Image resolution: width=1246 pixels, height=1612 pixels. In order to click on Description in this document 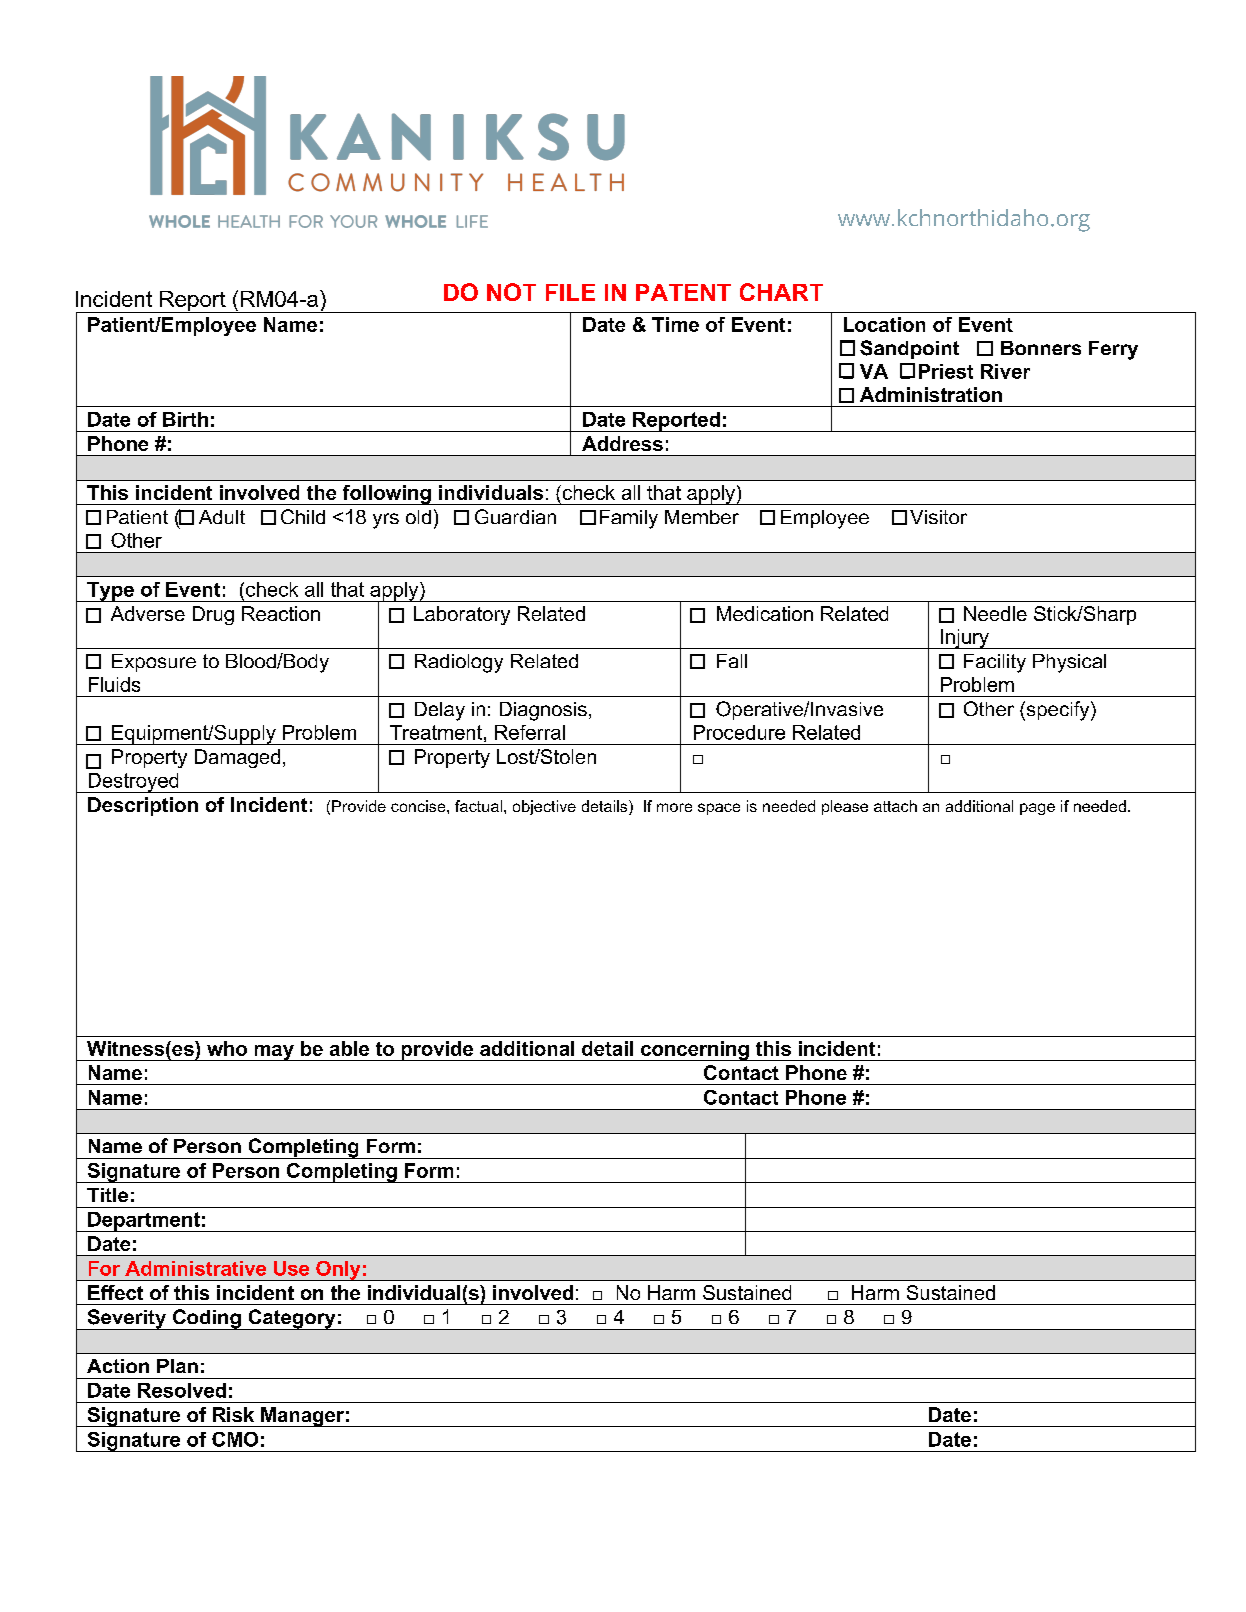, I will do `click(143, 806)`.
